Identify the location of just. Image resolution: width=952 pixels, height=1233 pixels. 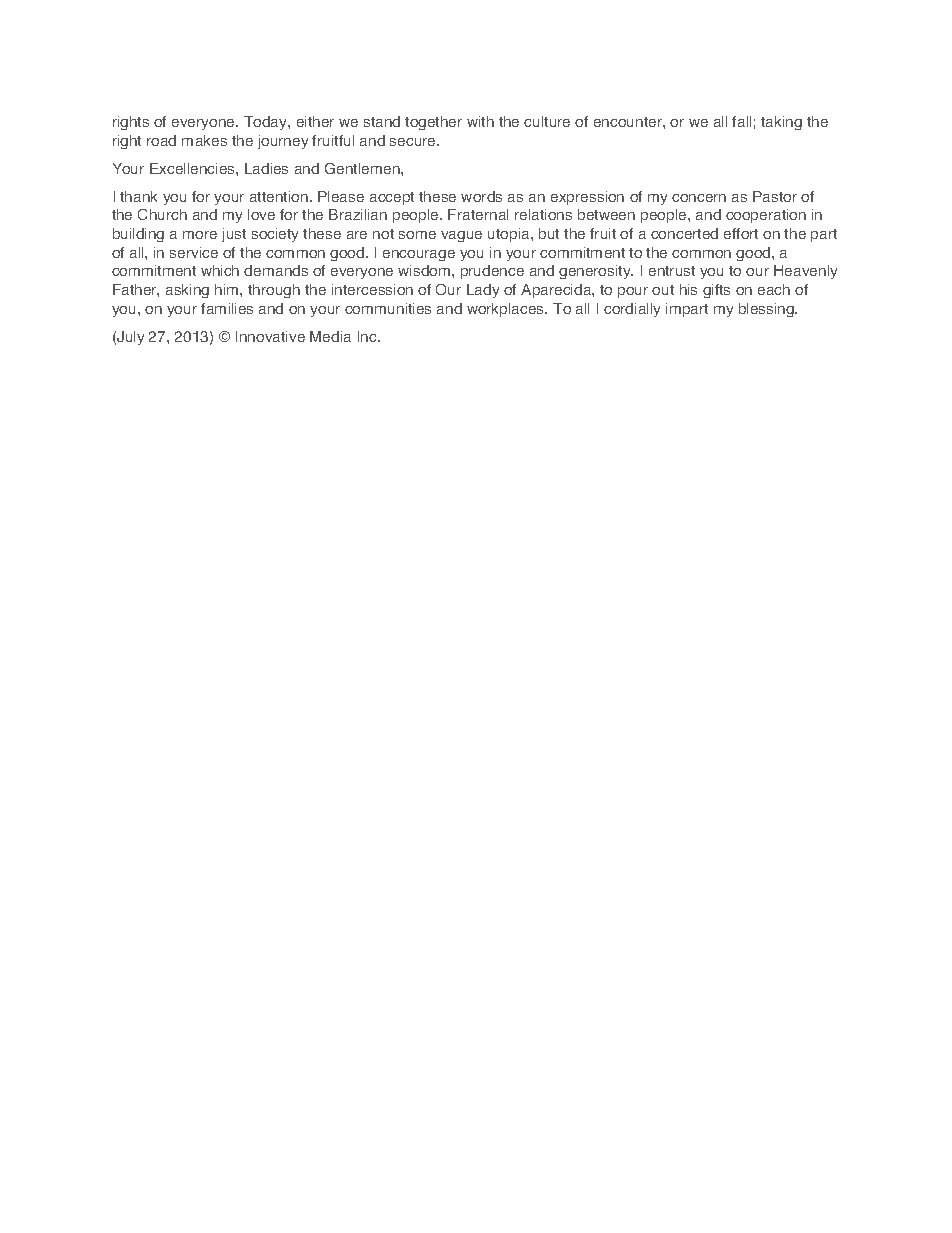
(234, 235).
